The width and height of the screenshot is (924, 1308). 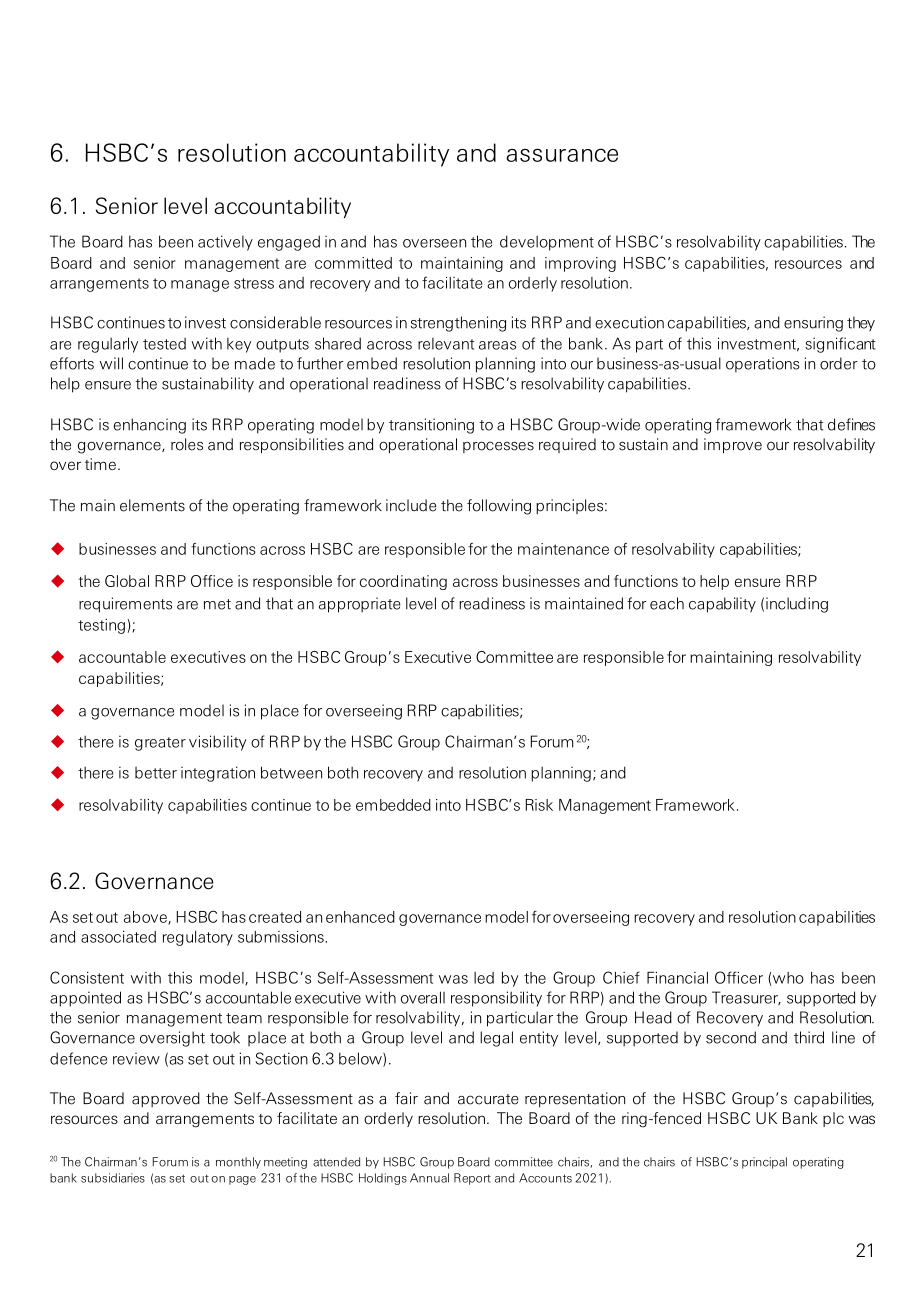 What do you see at coordinates (127, 581) in the screenshot?
I see `Global` at bounding box center [127, 581].
